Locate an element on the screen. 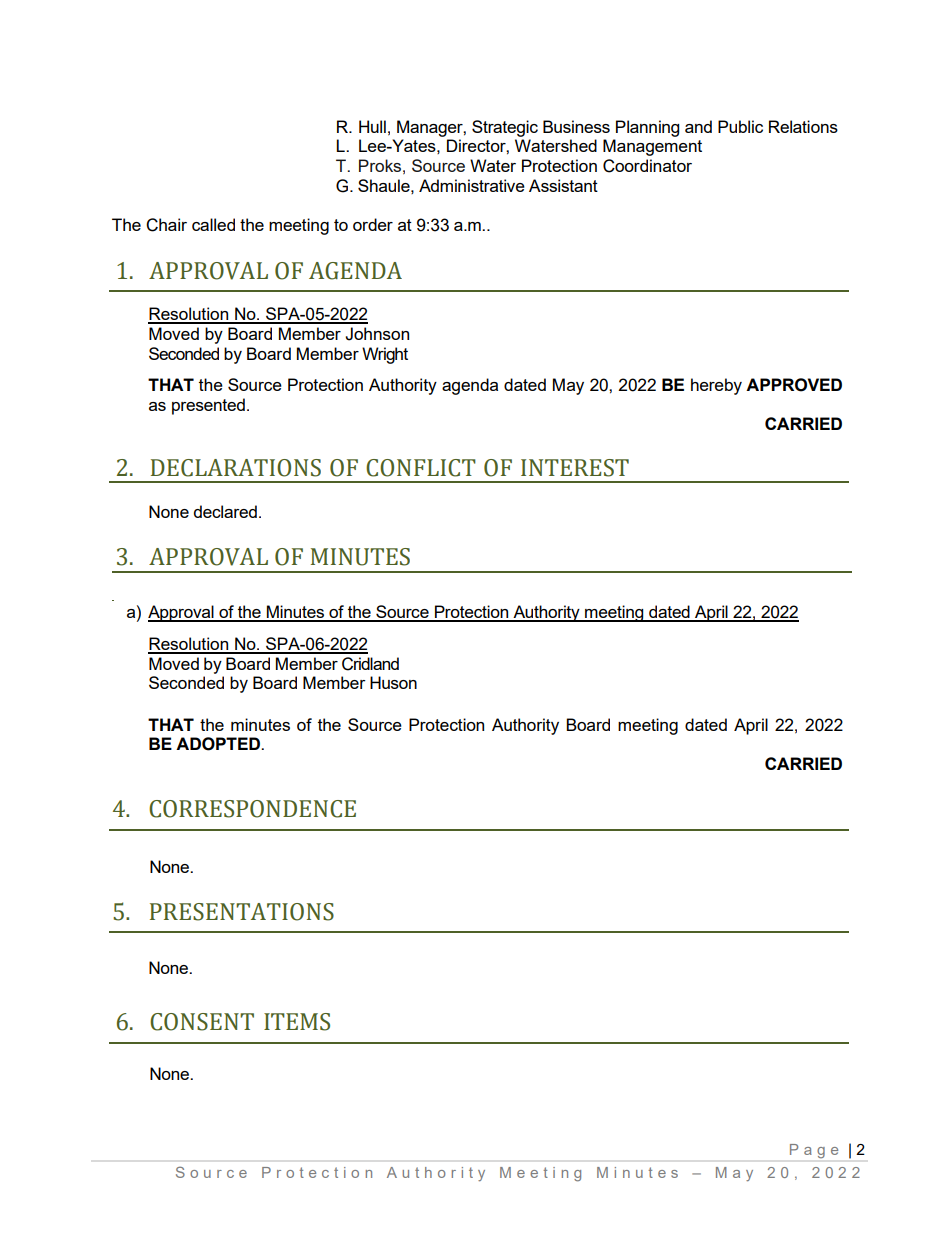 The image size is (952, 1233). Cridland is located at coordinates (370, 664).
